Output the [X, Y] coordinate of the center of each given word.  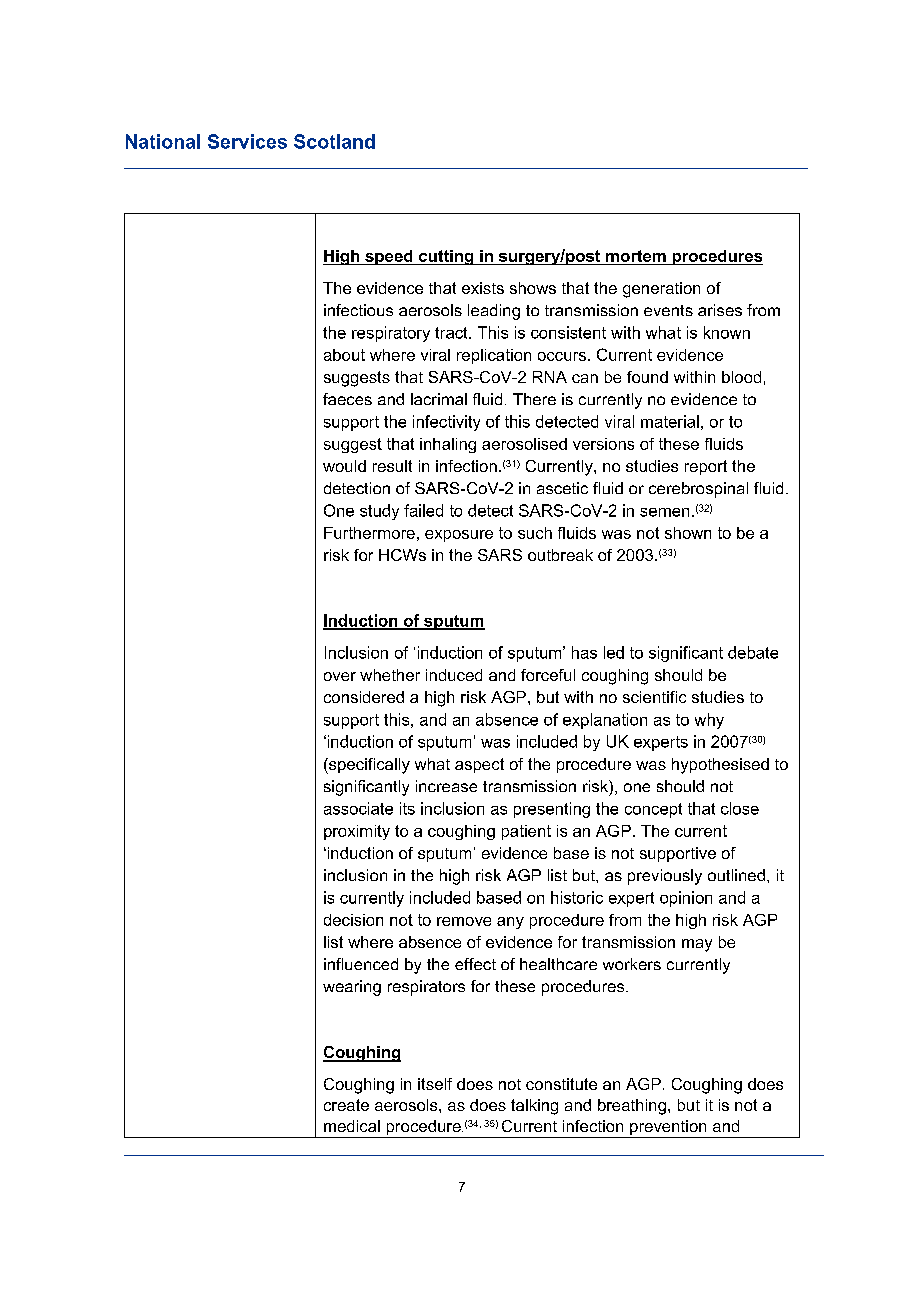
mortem [636, 256]
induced [454, 675]
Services [247, 141]
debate [753, 652]
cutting [446, 257]
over [340, 676]
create [346, 1105]
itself [435, 1084]
